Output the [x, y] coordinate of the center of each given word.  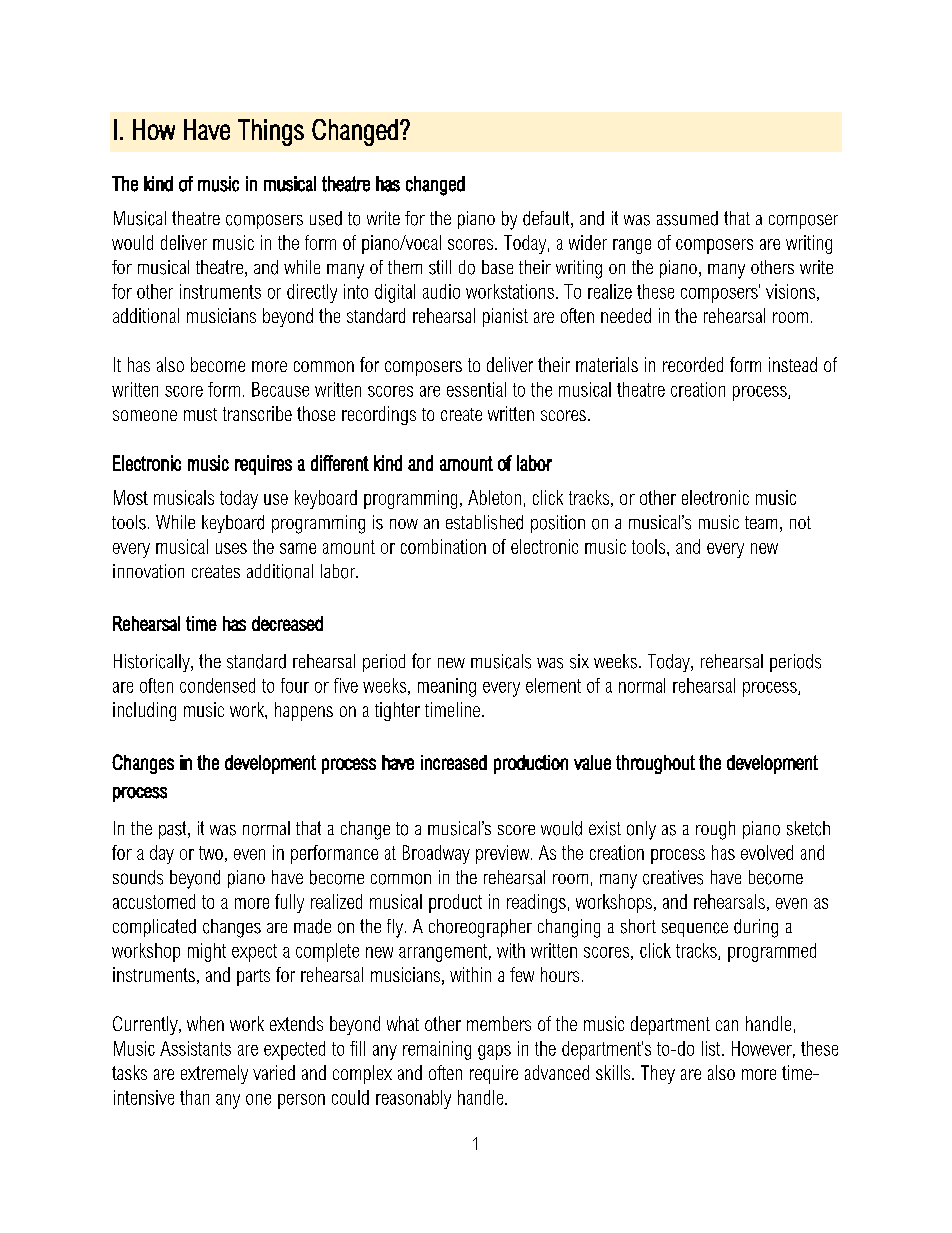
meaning [447, 687]
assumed [687, 218]
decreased [287, 623]
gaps [494, 1052]
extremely [214, 1074]
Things [271, 132]
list [712, 1048]
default [547, 219]
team [761, 522]
